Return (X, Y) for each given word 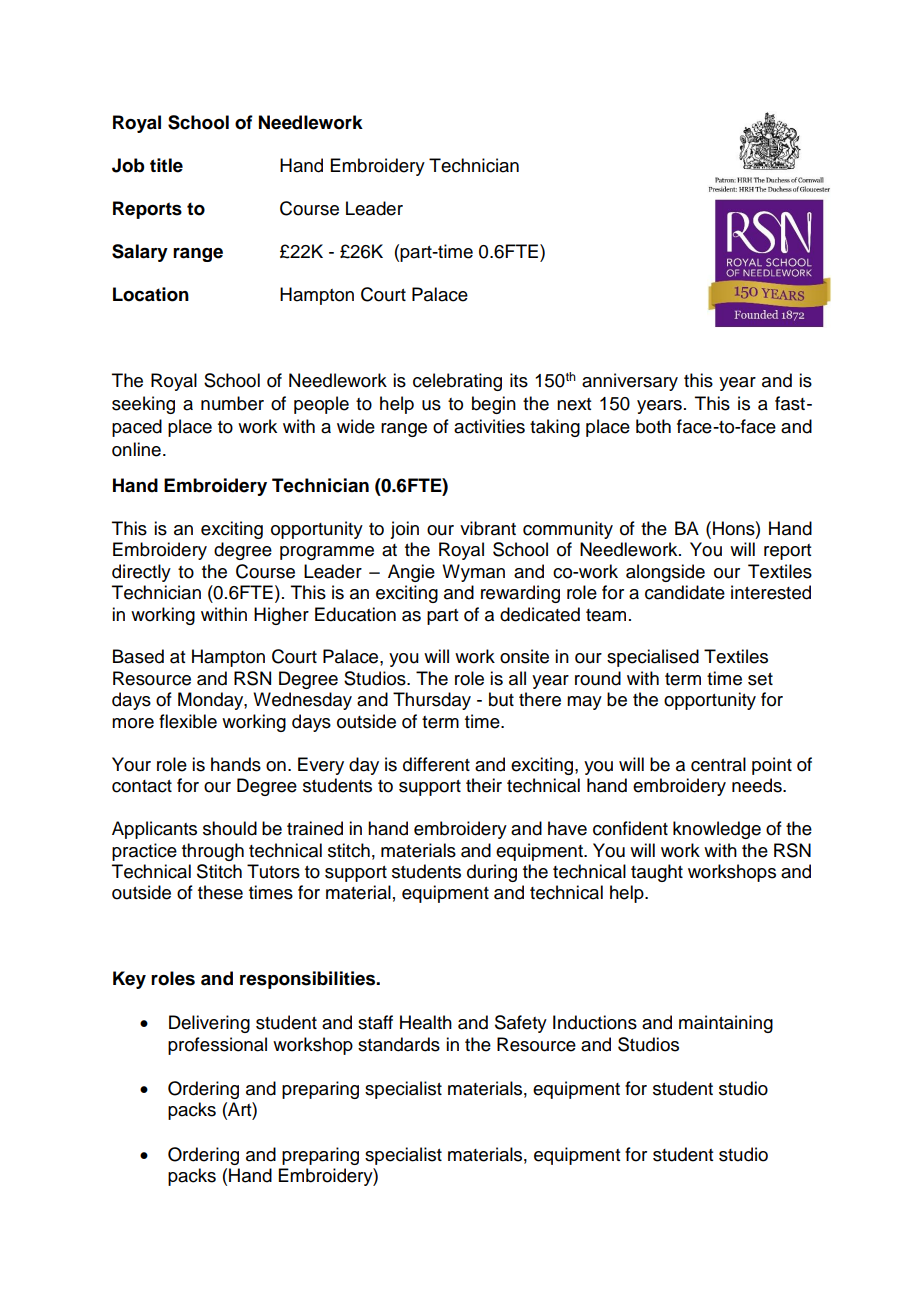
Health (426, 1022)
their (484, 785)
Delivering (209, 1024)
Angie (411, 573)
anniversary (630, 382)
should (230, 828)
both (653, 426)
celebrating (457, 382)
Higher (281, 616)
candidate (685, 592)
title (166, 165)
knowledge (717, 830)
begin (494, 405)
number (232, 403)
